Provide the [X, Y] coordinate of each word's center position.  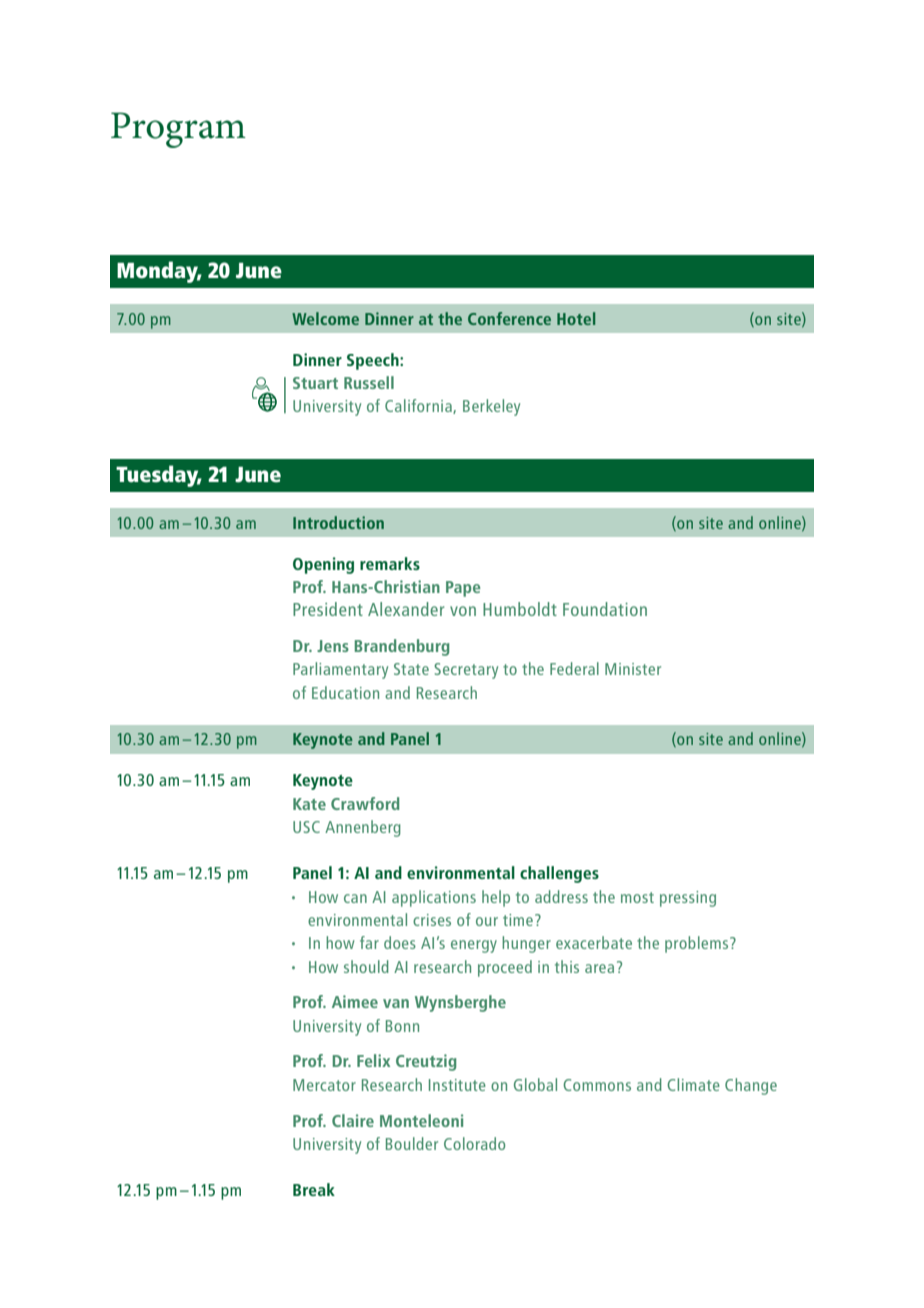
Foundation [605, 609]
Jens [333, 646]
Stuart [315, 383]
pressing [688, 899]
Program [178, 130]
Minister [633, 669]
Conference [509, 318]
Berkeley [491, 407]
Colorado [474, 1143]
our [487, 921]
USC [306, 827]
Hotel [576, 318]
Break [314, 1189]
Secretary [466, 671]
